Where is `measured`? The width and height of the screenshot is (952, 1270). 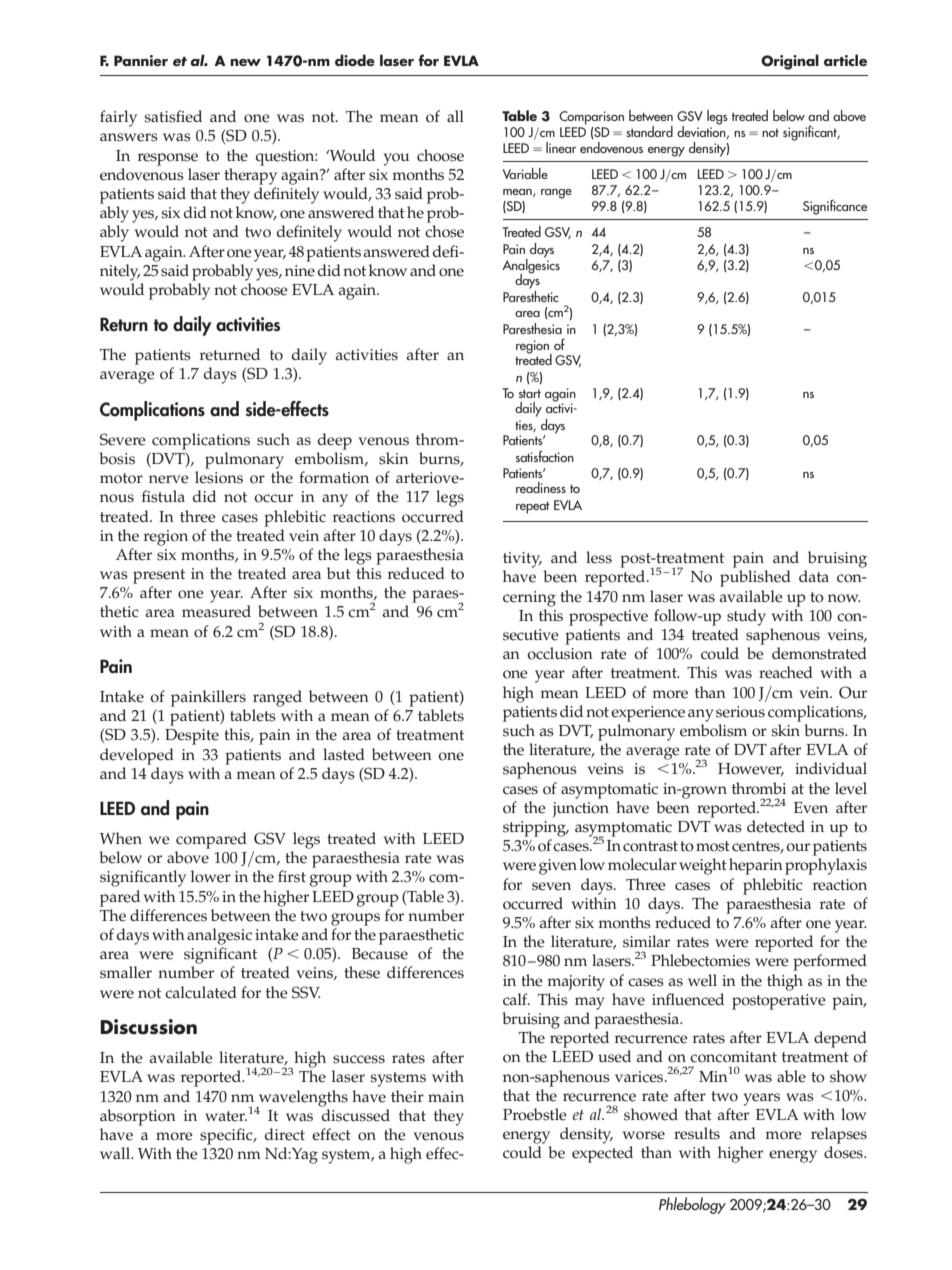
measured is located at coordinates (216, 611).
